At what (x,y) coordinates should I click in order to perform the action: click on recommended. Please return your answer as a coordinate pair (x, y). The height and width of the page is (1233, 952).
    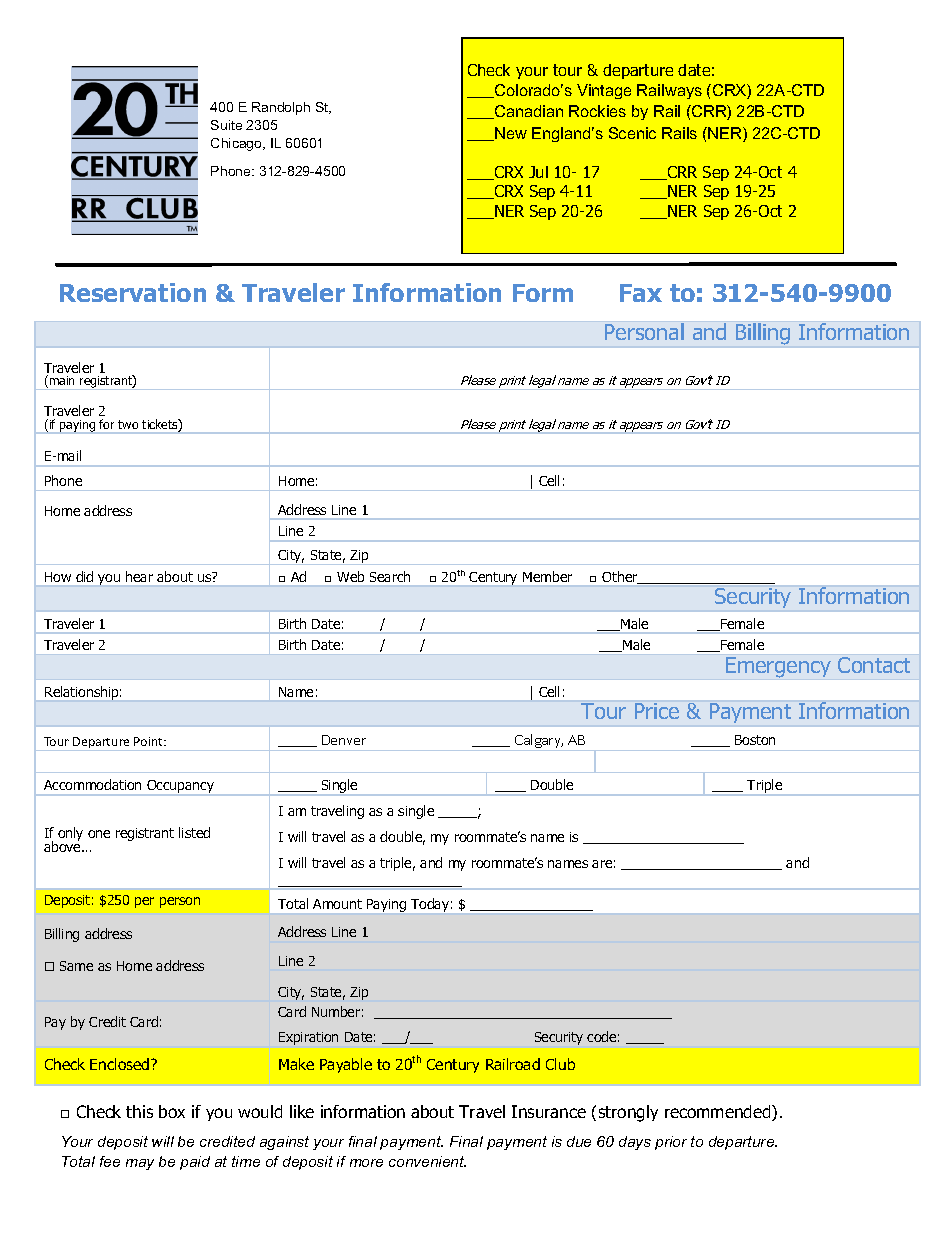
    Looking at the image, I should click on (719, 1113).
